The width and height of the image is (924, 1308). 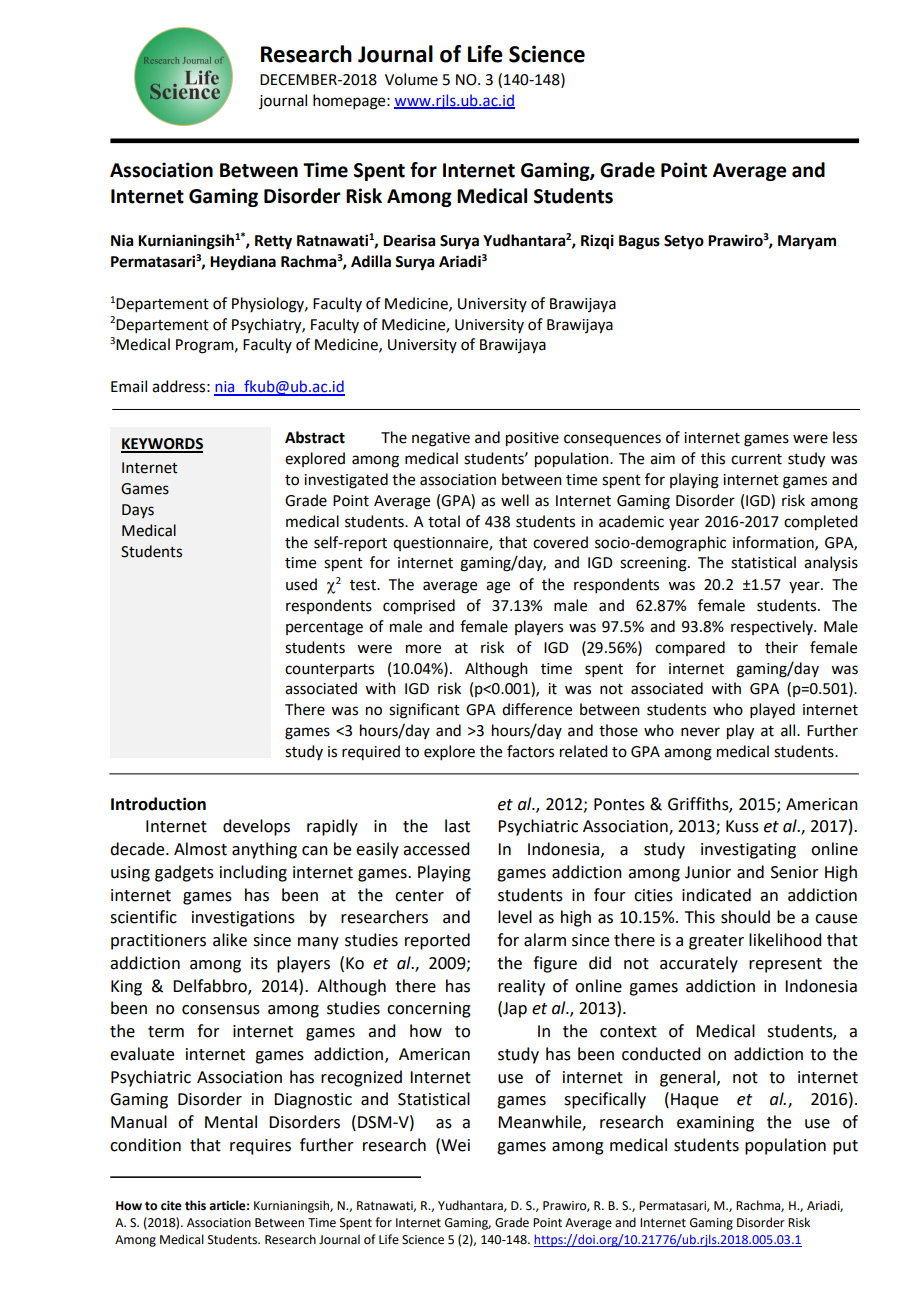 I want to click on level, so click(x=515, y=917).
